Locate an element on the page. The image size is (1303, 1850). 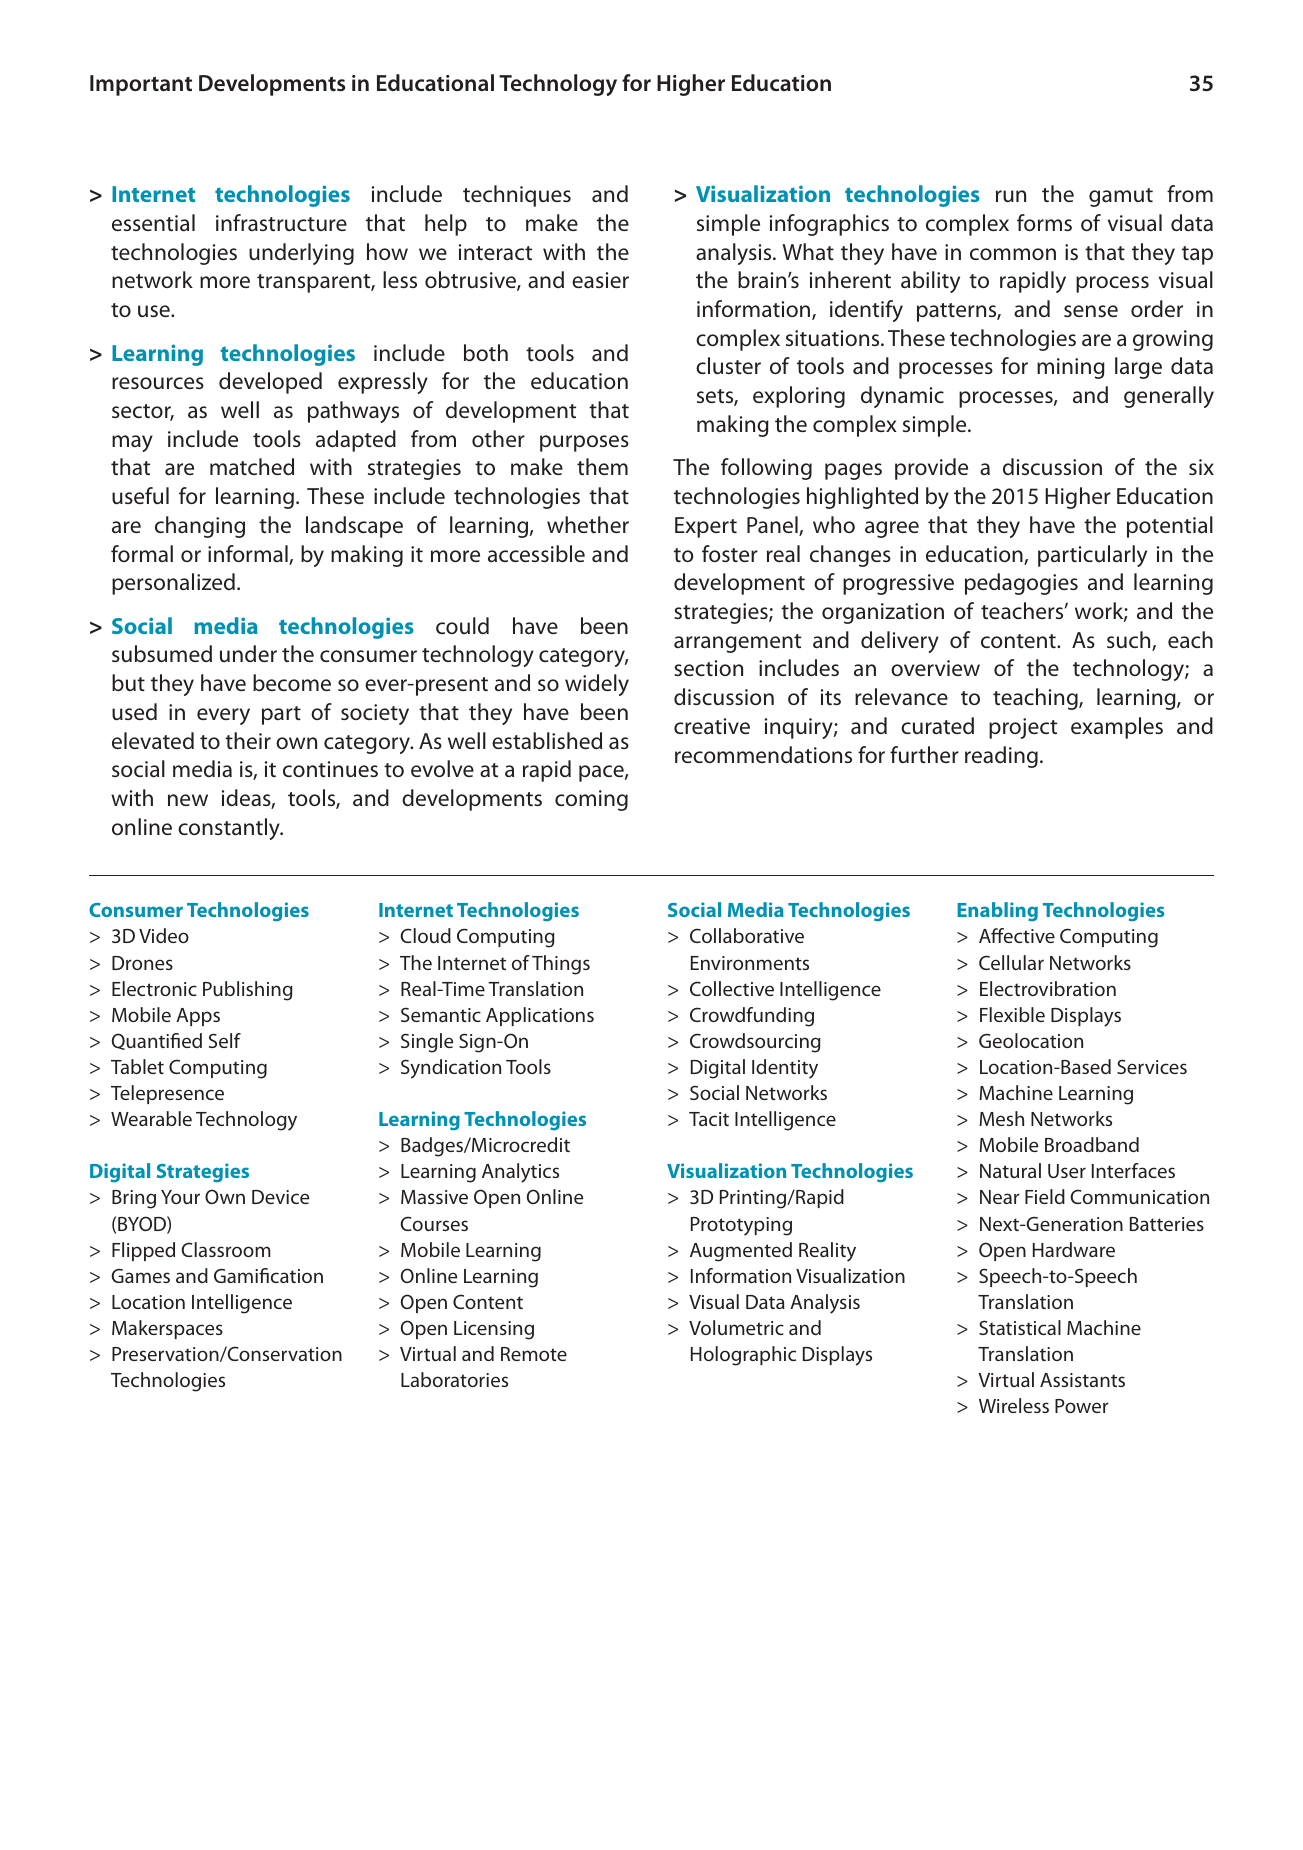
gamut is located at coordinates (1121, 197).
